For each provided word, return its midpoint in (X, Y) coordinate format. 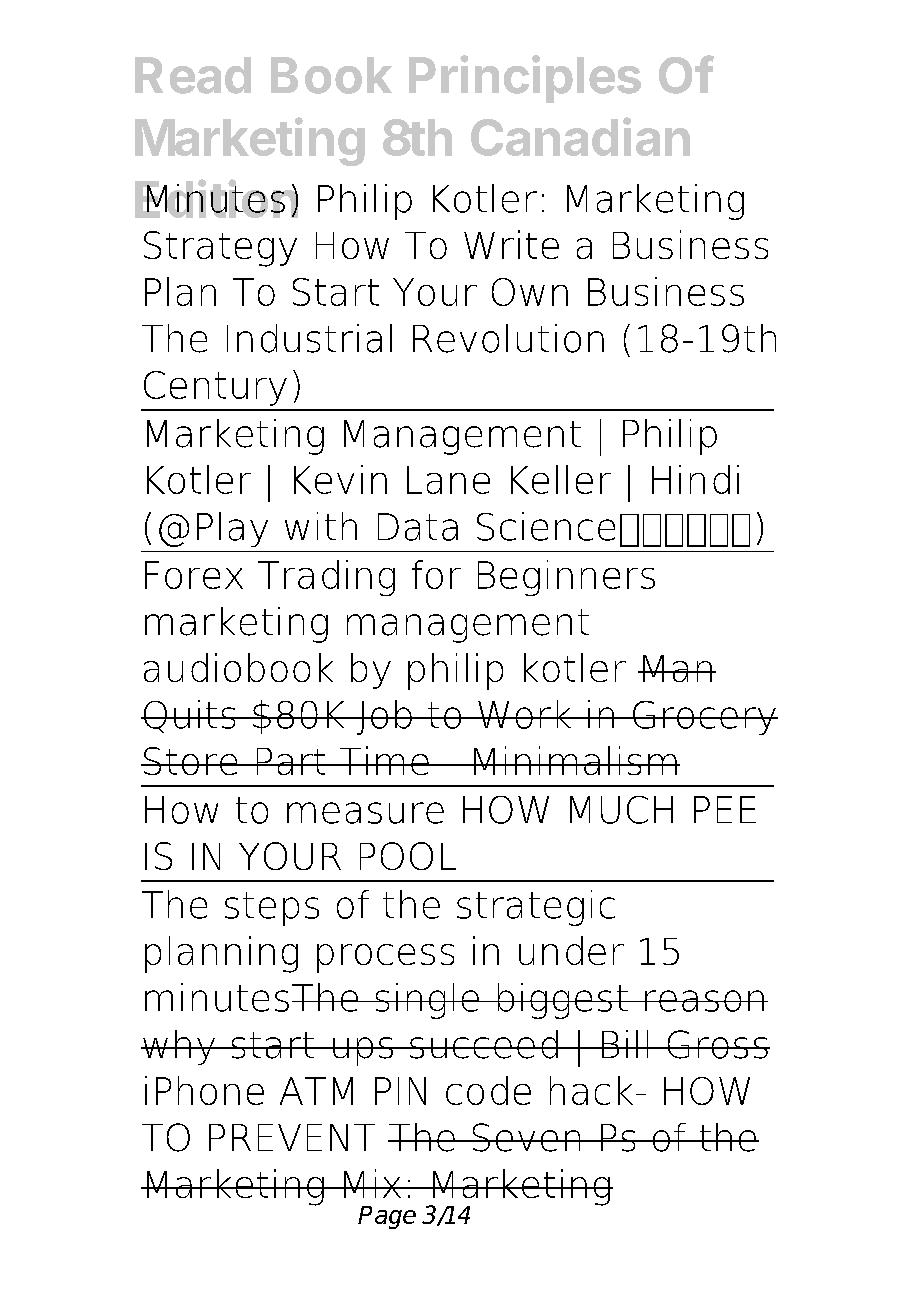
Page (387, 1217)
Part (291, 761)
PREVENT (292, 1137)
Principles (525, 79)
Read (193, 75)
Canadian (580, 136)
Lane (448, 480)
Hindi (695, 479)
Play (232, 529)
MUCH (621, 810)
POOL (408, 856)
